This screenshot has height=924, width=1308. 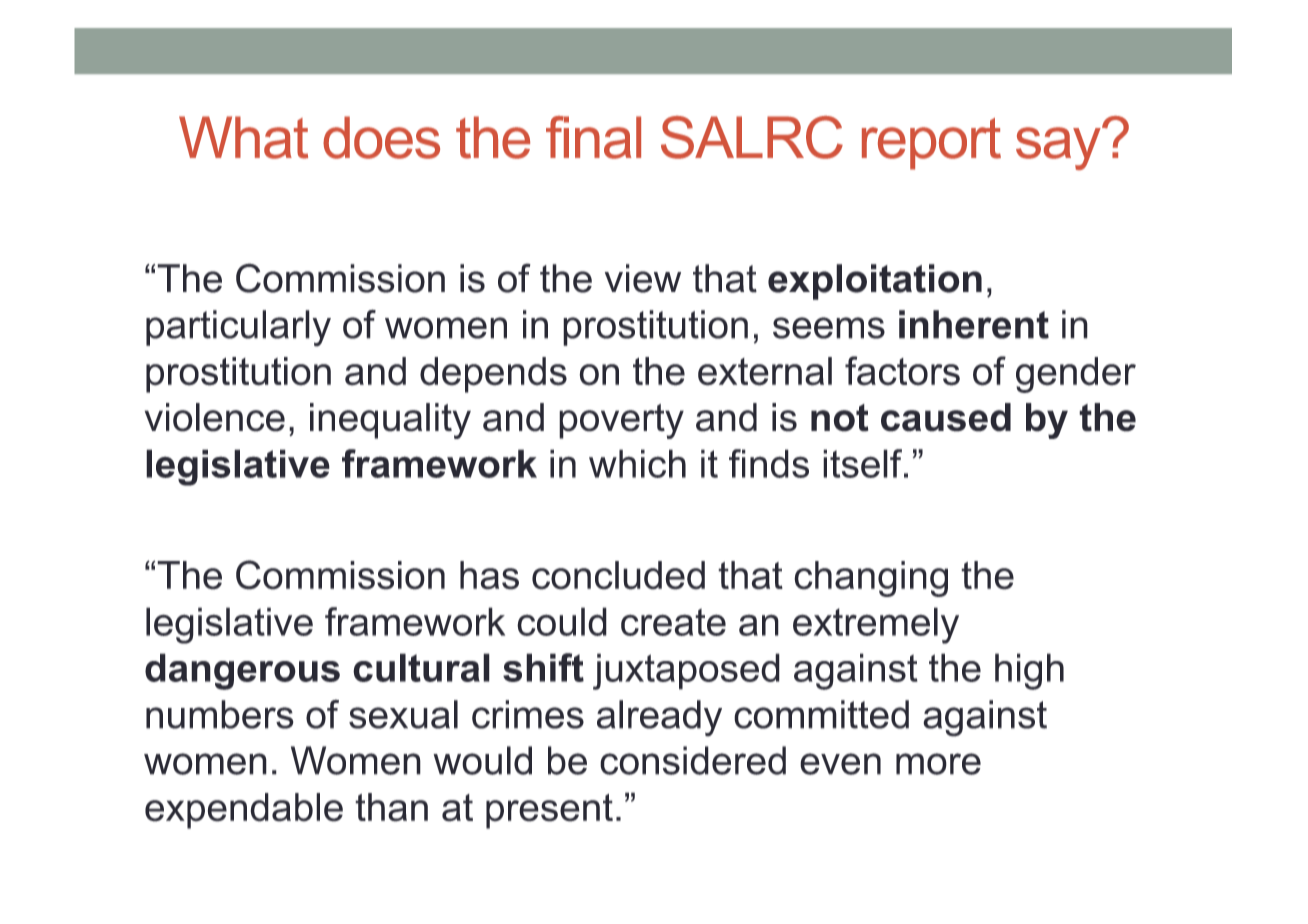 What do you see at coordinates (391, 807) in the screenshot?
I see `than` at bounding box center [391, 807].
